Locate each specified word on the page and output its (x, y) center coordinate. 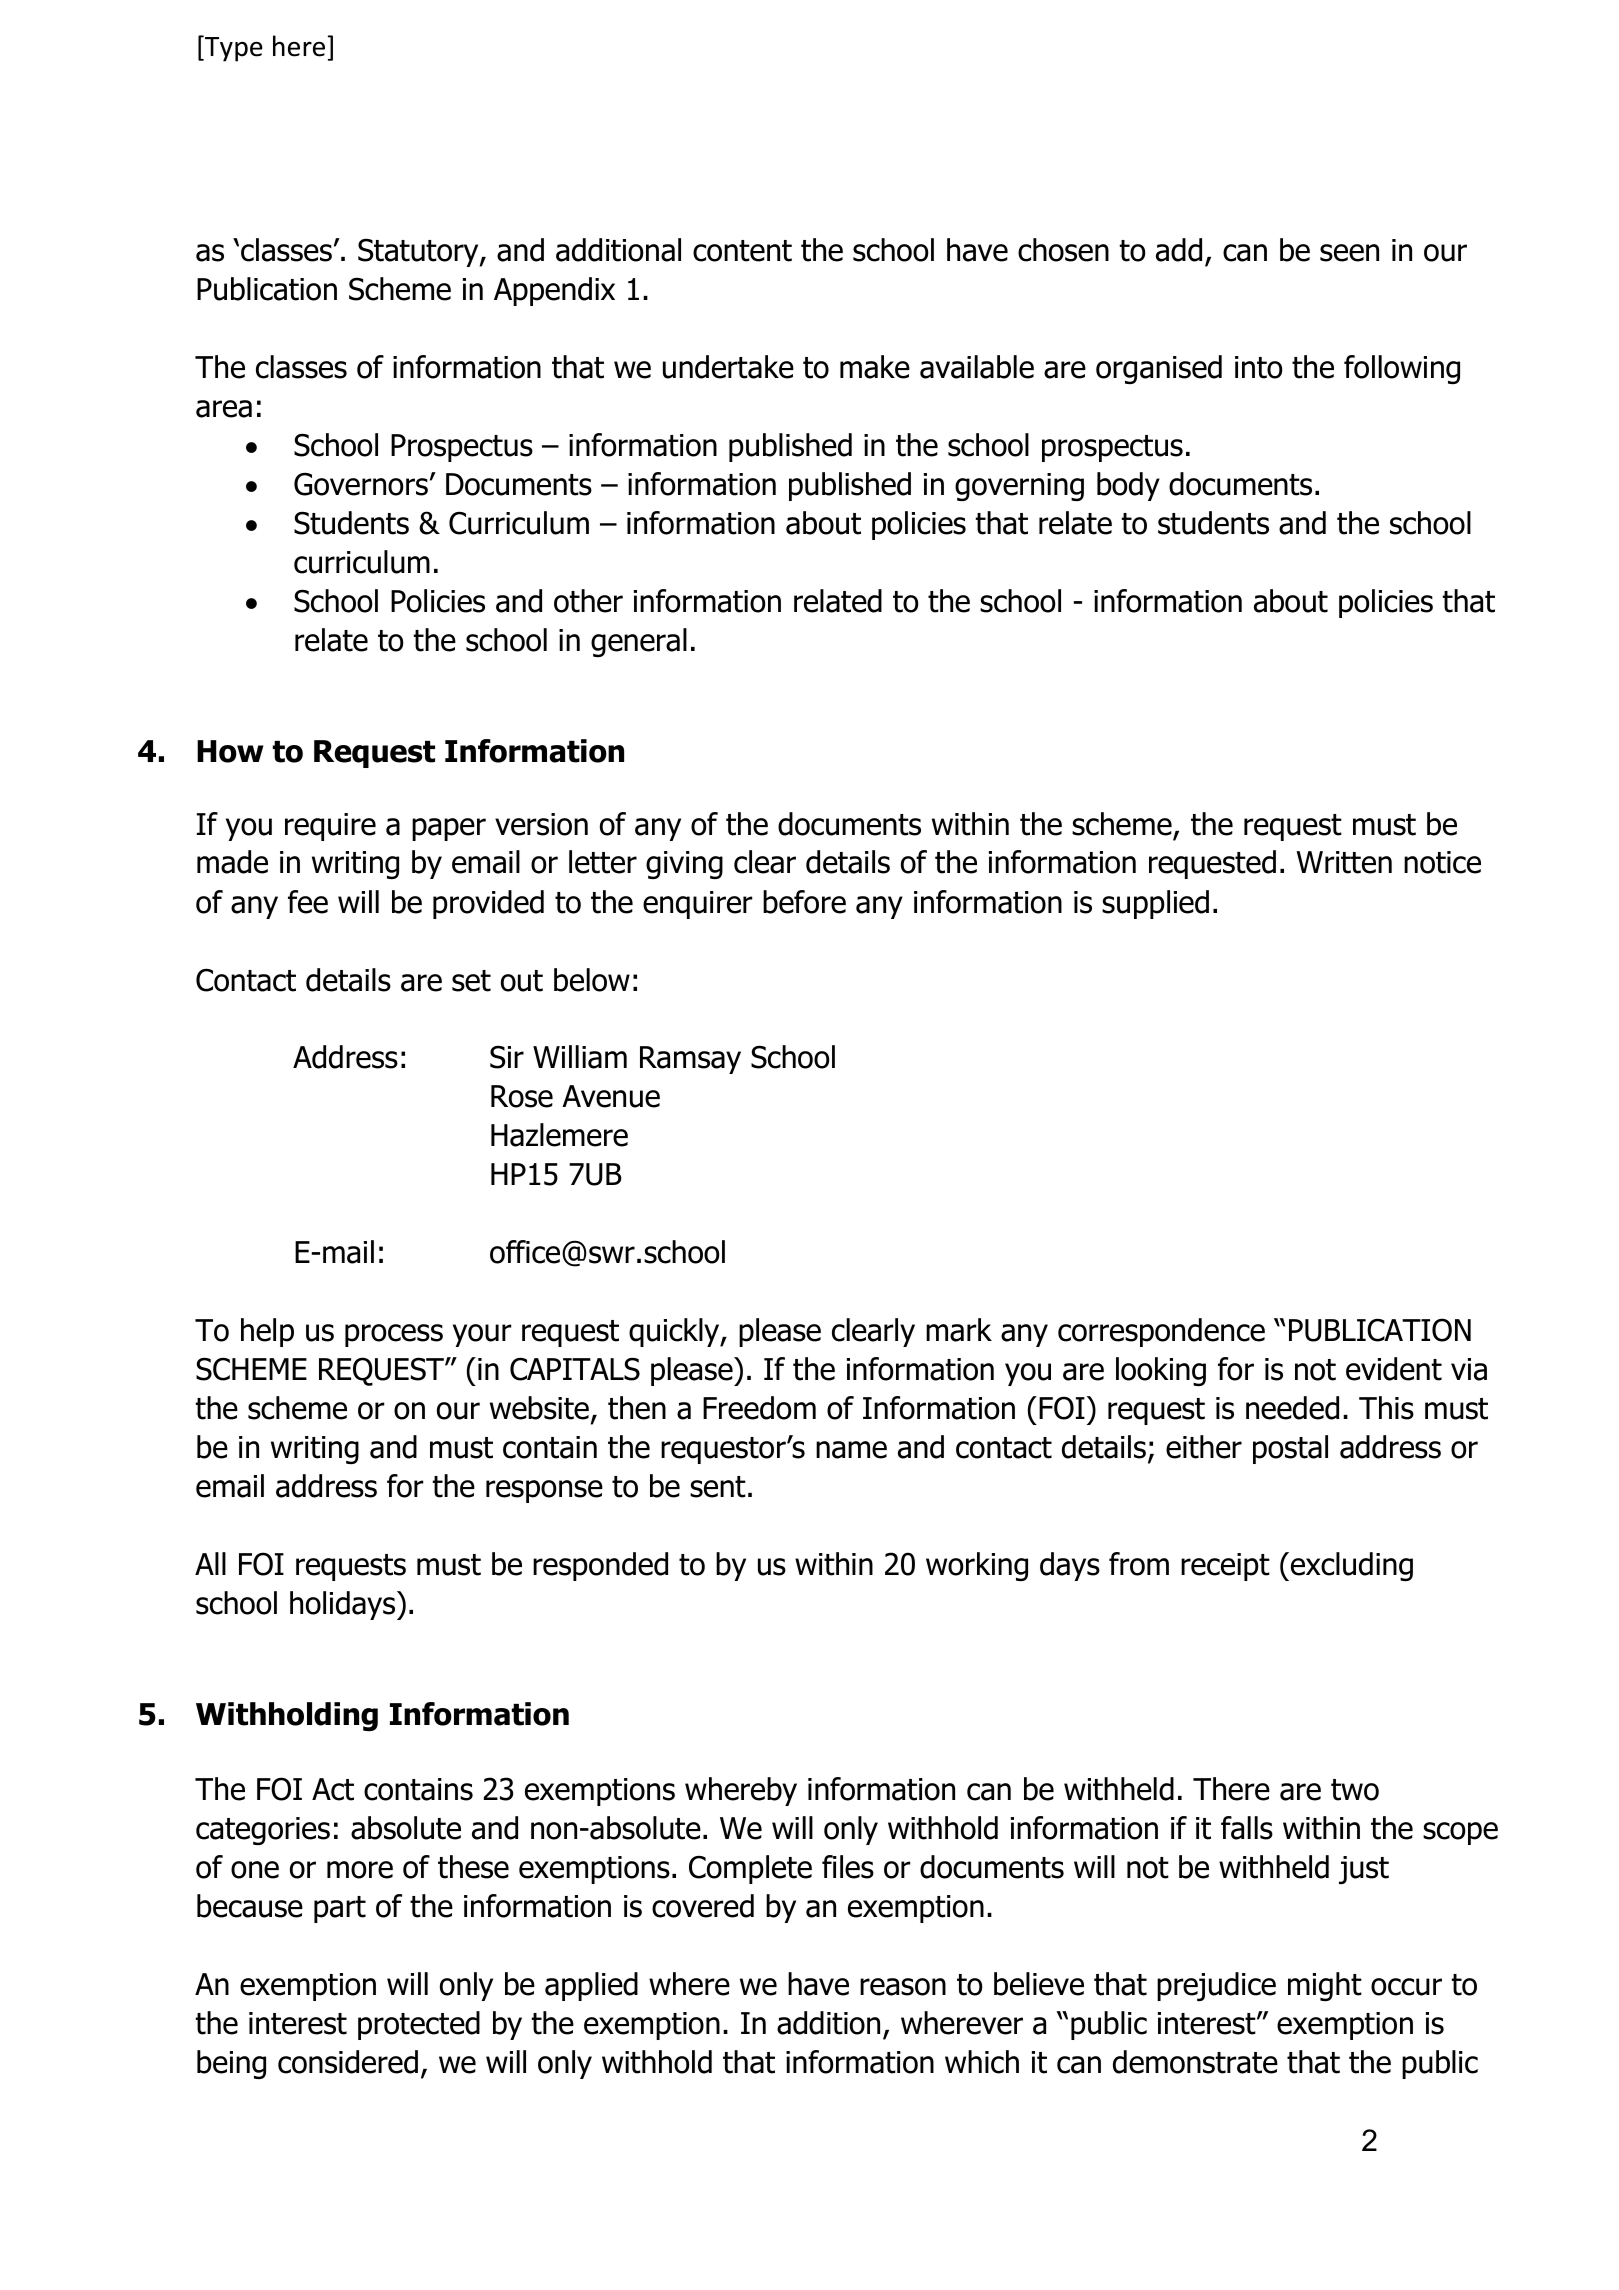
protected (419, 2025)
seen (1349, 253)
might (1325, 1986)
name (851, 1450)
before (804, 902)
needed (1292, 1408)
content (742, 251)
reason (903, 1987)
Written (1344, 862)
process (394, 1335)
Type (233, 48)
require (330, 827)
